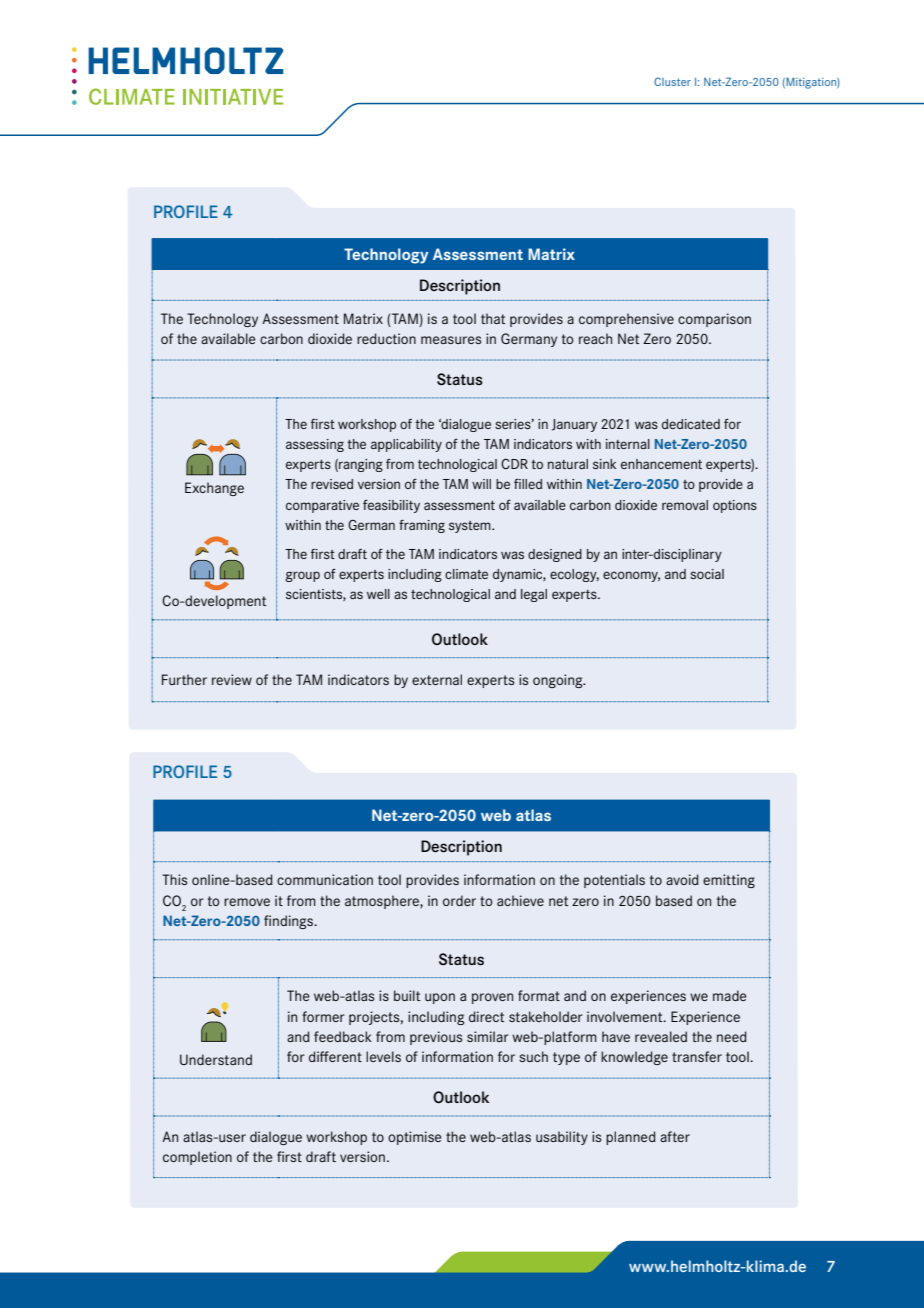  I want to click on Exchange, so click(214, 489).
